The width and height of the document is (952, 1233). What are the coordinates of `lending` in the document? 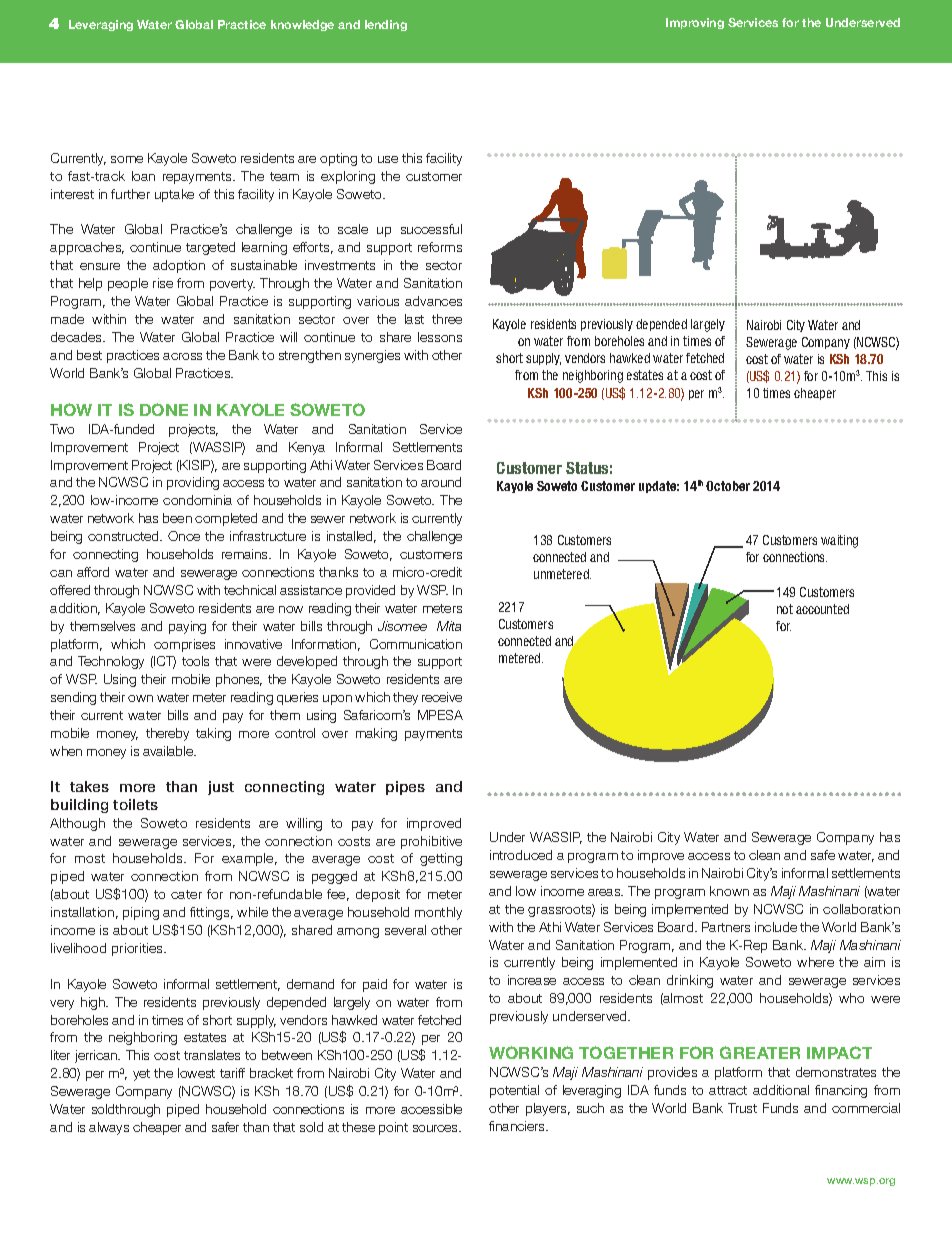 It's located at (386, 25).
